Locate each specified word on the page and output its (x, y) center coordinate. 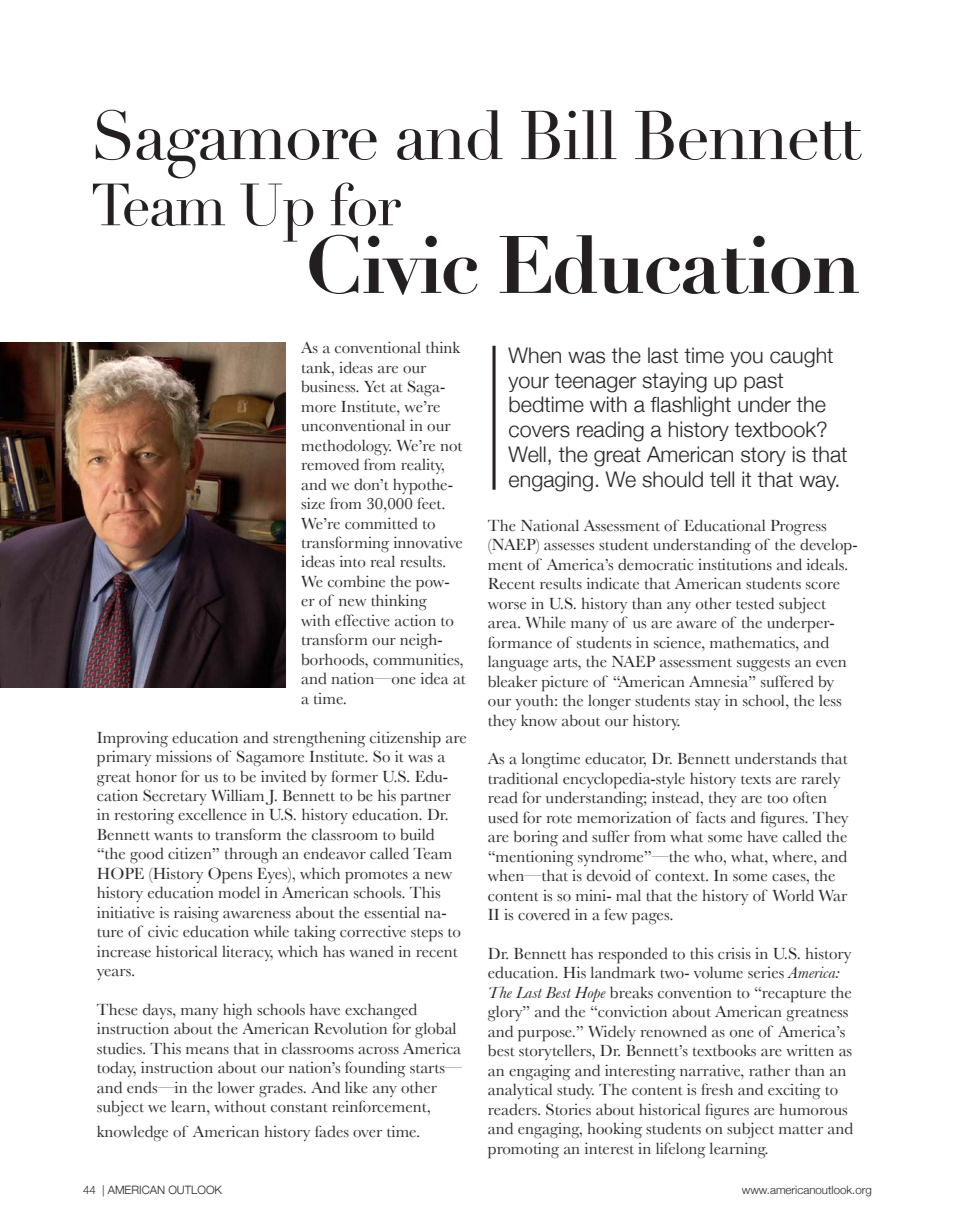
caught (801, 357)
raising (196, 914)
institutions (735, 564)
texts (756, 780)
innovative (428, 542)
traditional (523, 778)
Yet (375, 387)
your (528, 384)
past (763, 382)
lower (236, 1087)
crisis (734, 954)
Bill (569, 135)
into (353, 561)
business (329, 386)
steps (427, 935)
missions (184, 756)
